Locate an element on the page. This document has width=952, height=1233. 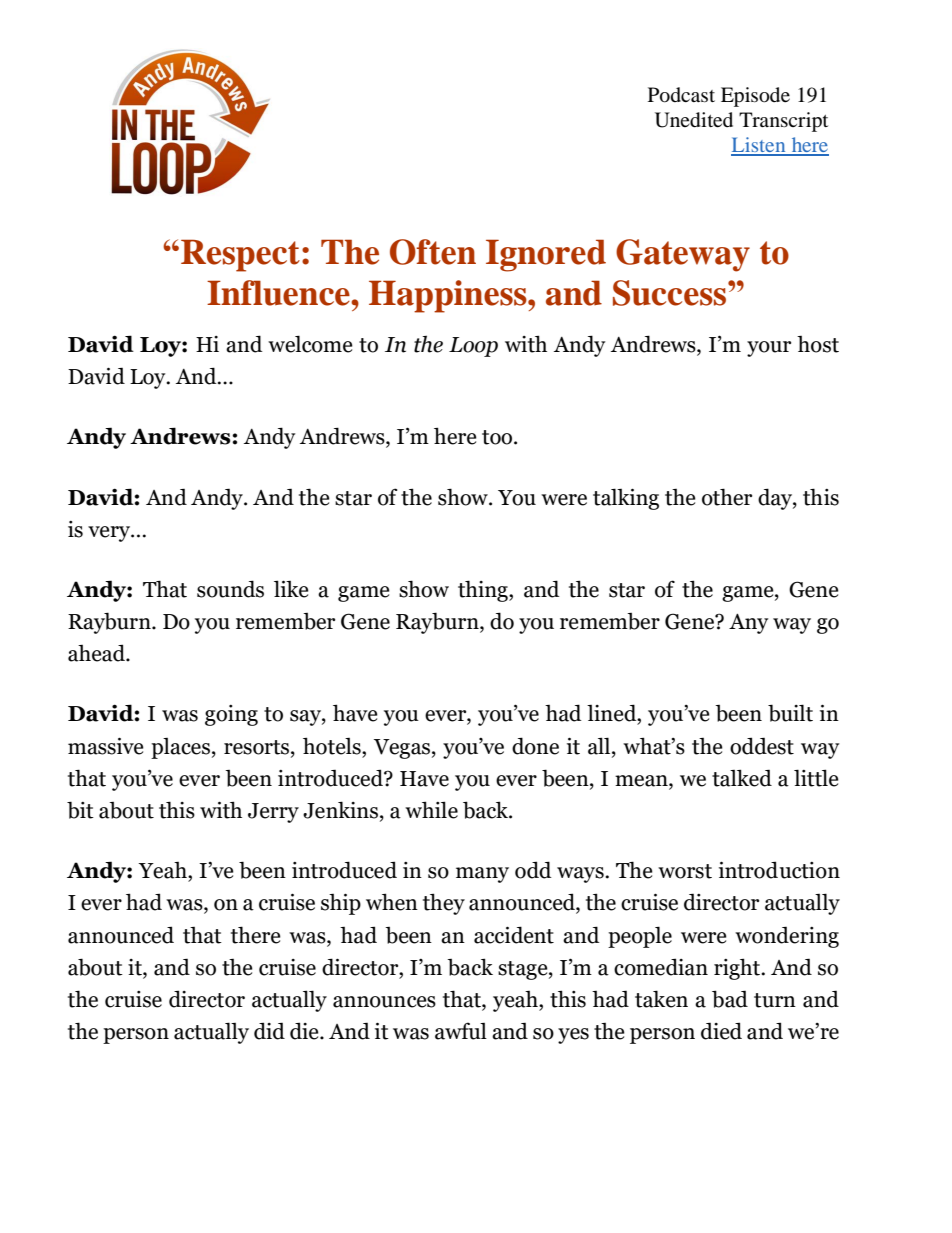
awful is located at coordinates (461, 1031).
